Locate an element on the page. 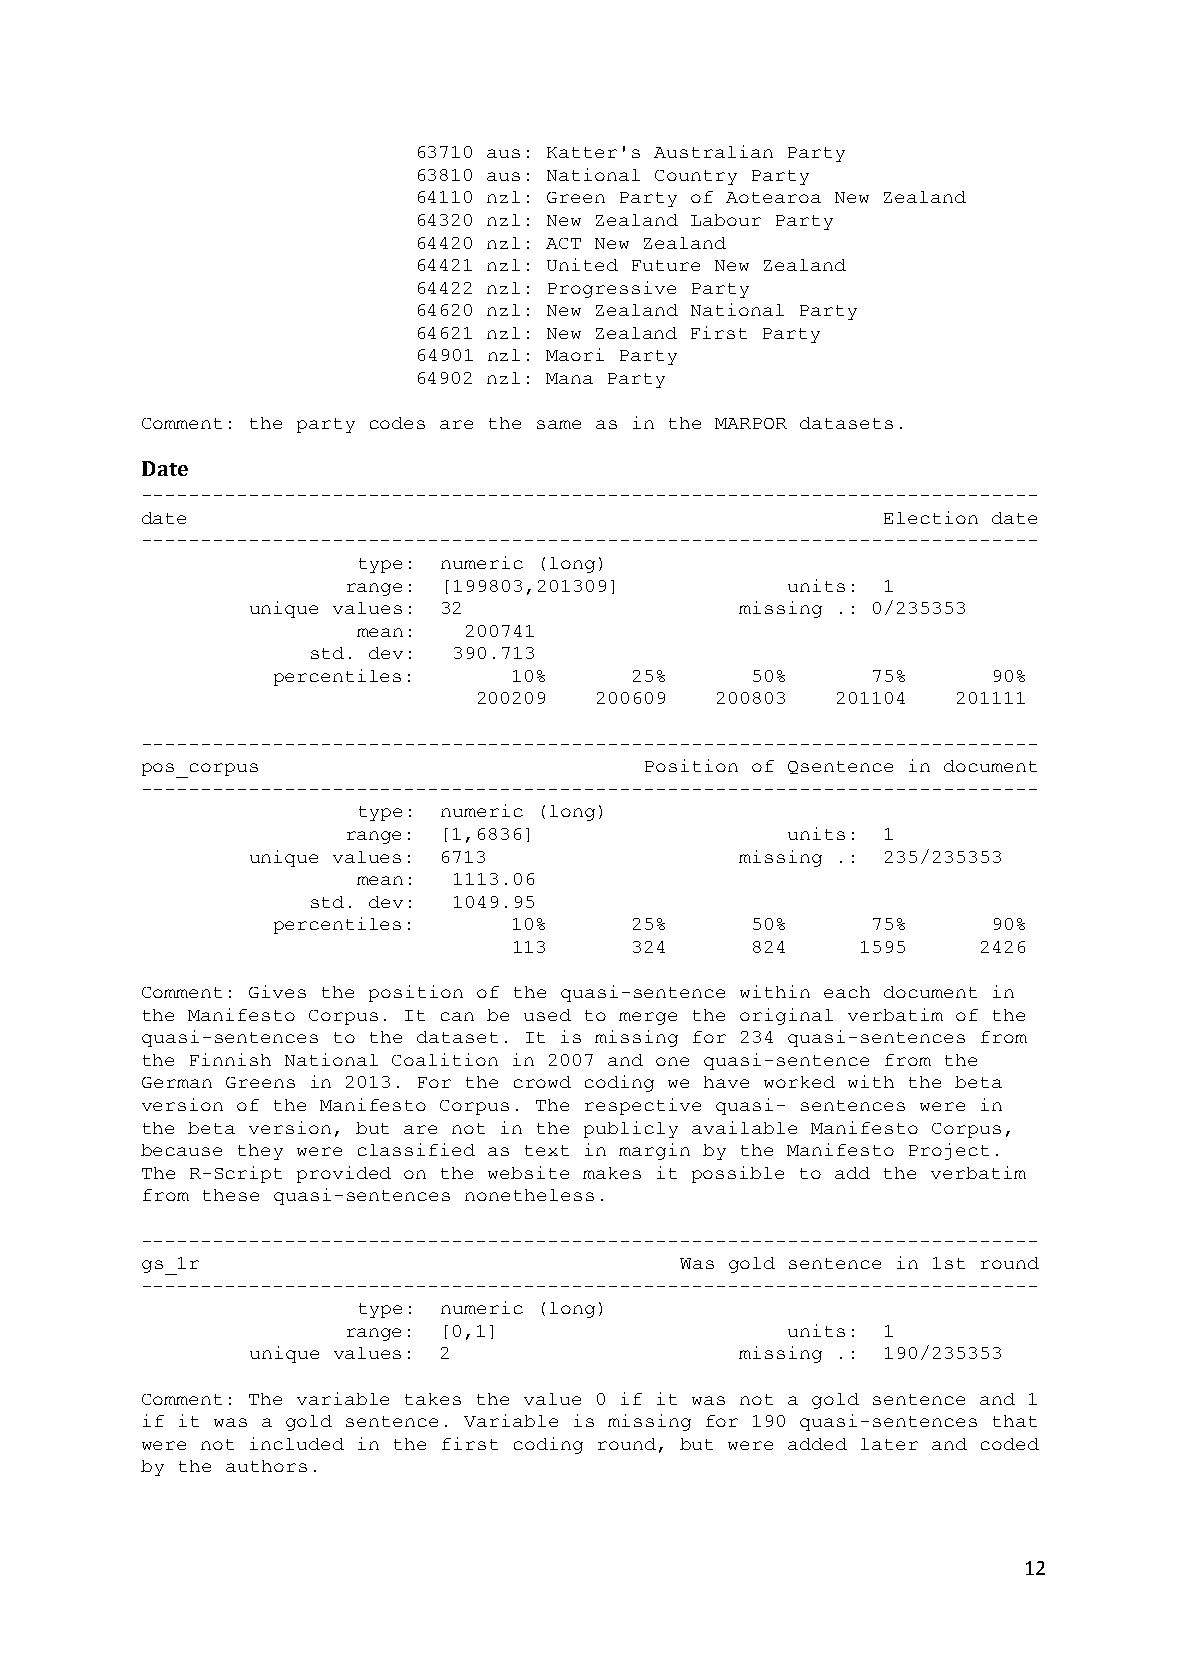 This page has height=1678, width=1187. included is located at coordinates (297, 1443).
